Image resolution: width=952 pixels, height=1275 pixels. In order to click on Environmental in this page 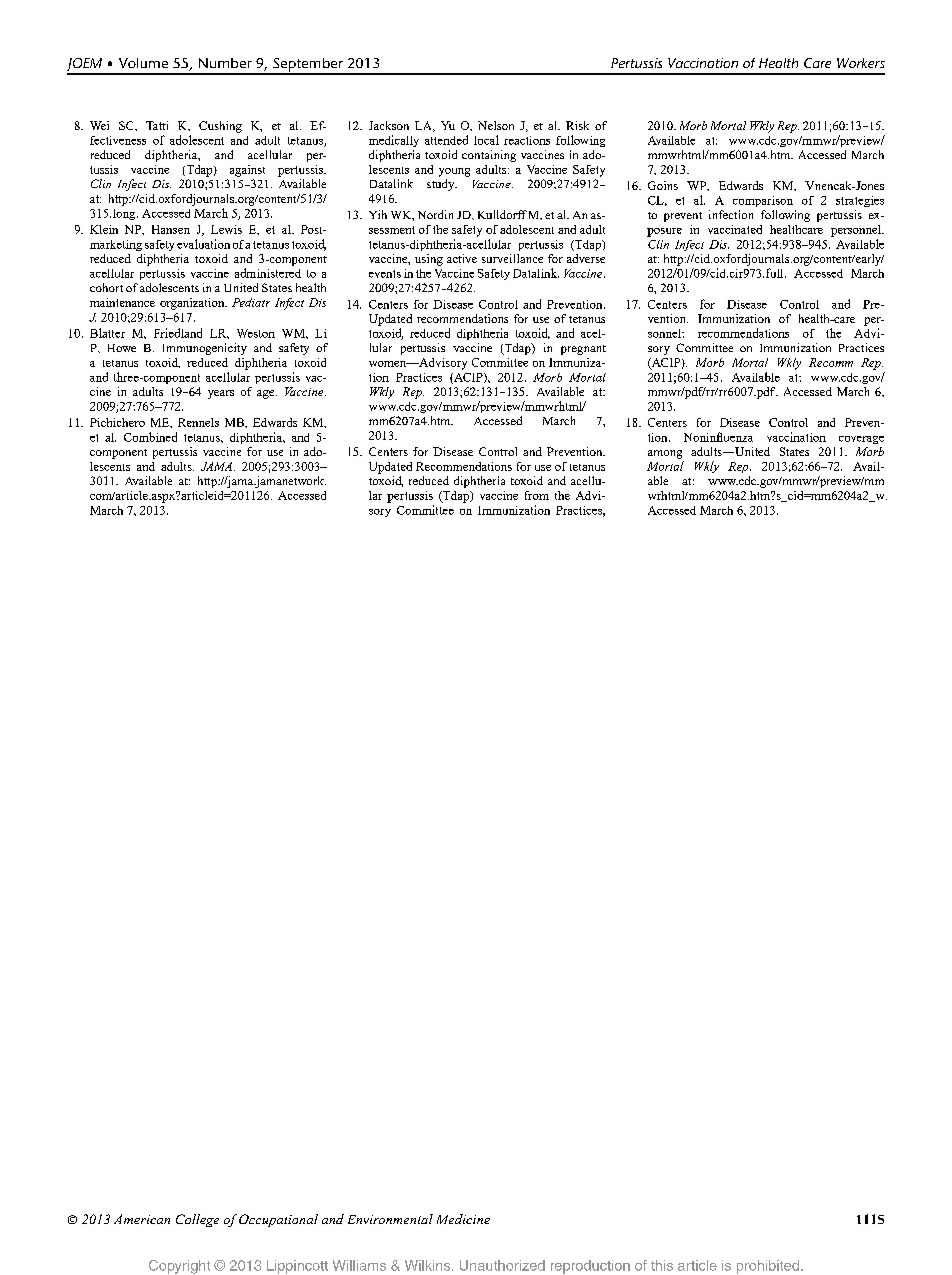, I will do `click(390, 1219)`.
